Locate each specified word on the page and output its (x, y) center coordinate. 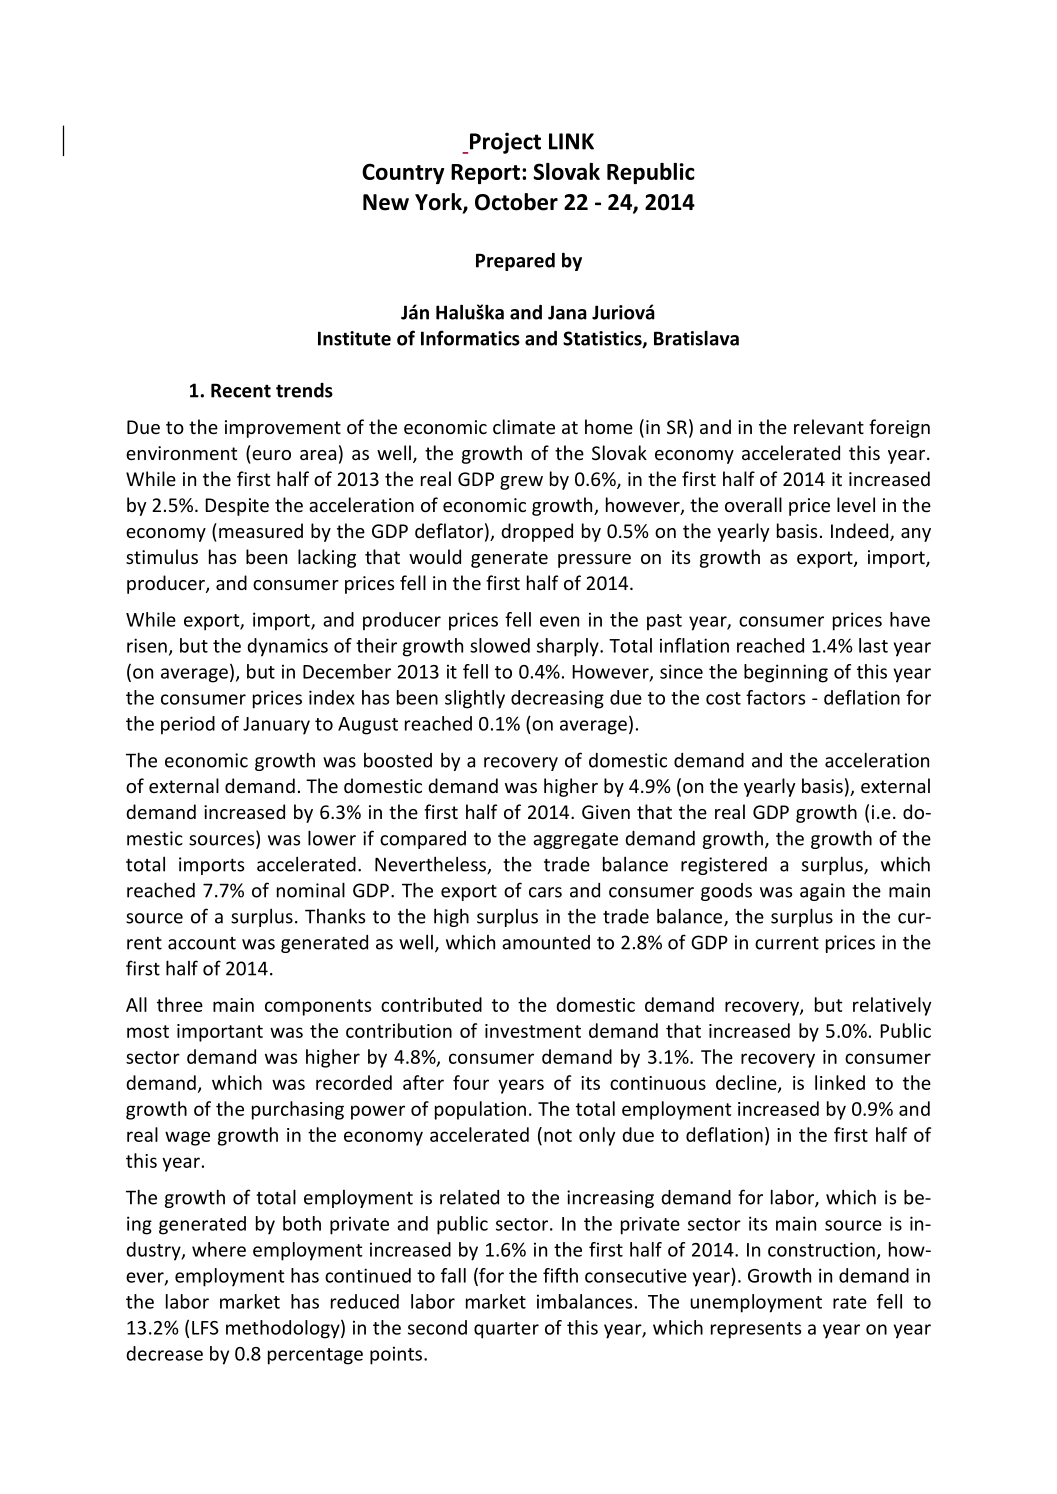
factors (775, 697)
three (180, 1004)
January (276, 726)
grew (521, 483)
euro (271, 455)
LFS (205, 1328)
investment (533, 1031)
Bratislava (696, 338)
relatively (892, 1006)
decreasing (557, 699)
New (386, 202)
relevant (829, 426)
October (516, 202)
